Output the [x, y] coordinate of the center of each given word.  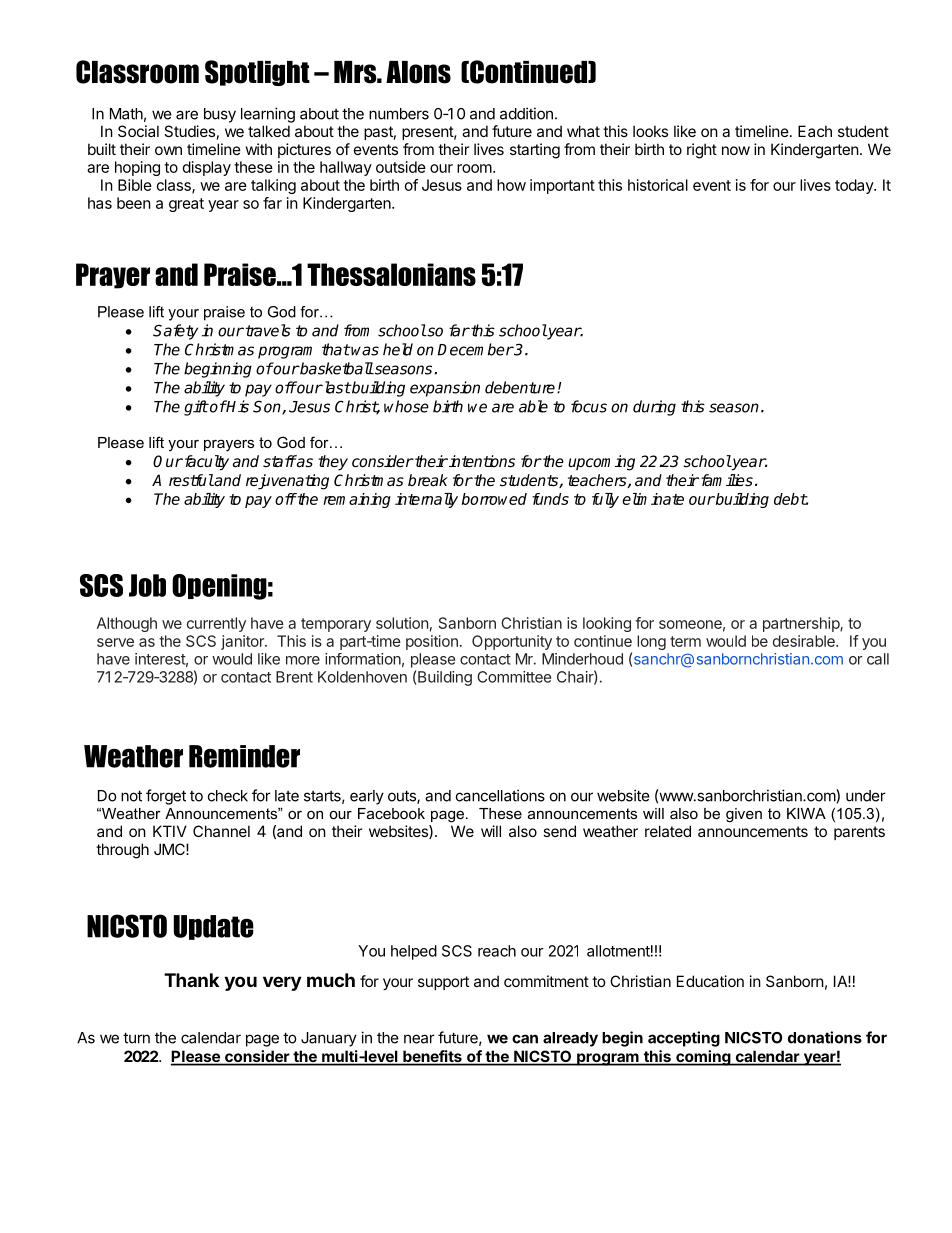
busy [220, 115]
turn [136, 1038]
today [855, 186]
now [736, 150]
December [476, 349]
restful [191, 480]
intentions [481, 461]
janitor [243, 642]
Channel [221, 831]
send [559, 831]
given [744, 815]
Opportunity [512, 642]
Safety [175, 332]
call [878, 659]
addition [526, 113]
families [725, 480]
